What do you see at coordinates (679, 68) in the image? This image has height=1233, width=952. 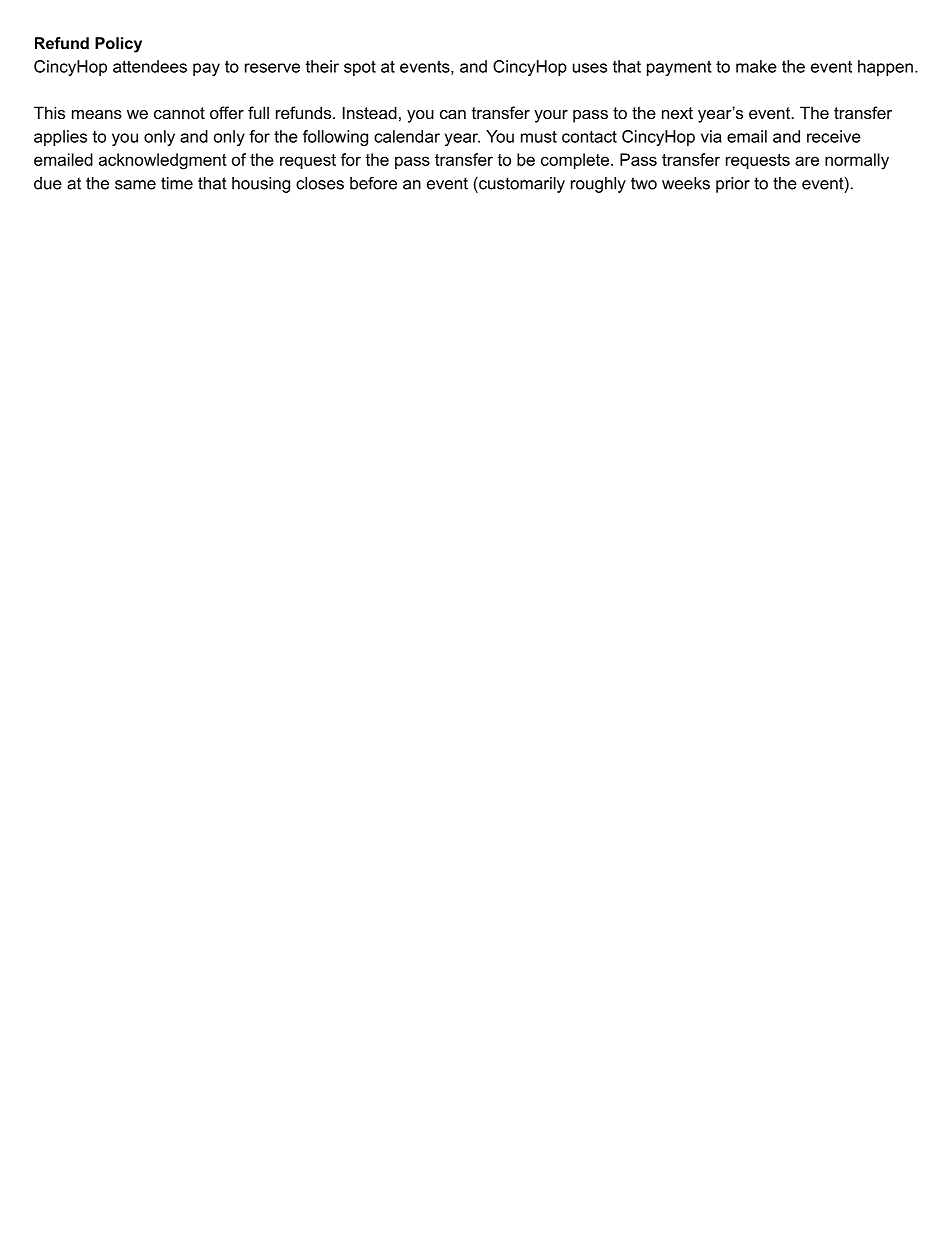 I see `payment` at bounding box center [679, 68].
